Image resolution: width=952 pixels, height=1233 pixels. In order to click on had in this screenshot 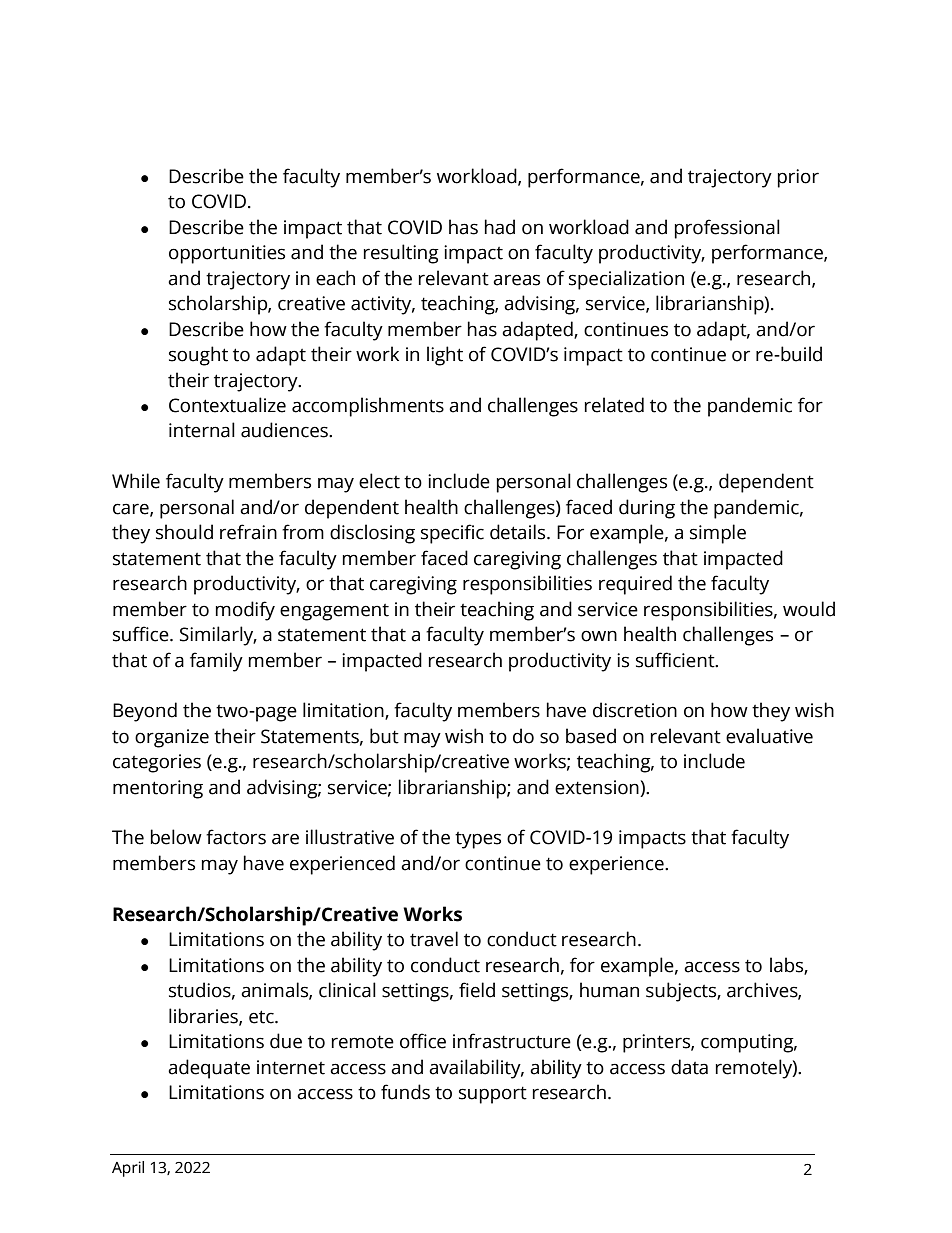, I will do `click(500, 227)`.
